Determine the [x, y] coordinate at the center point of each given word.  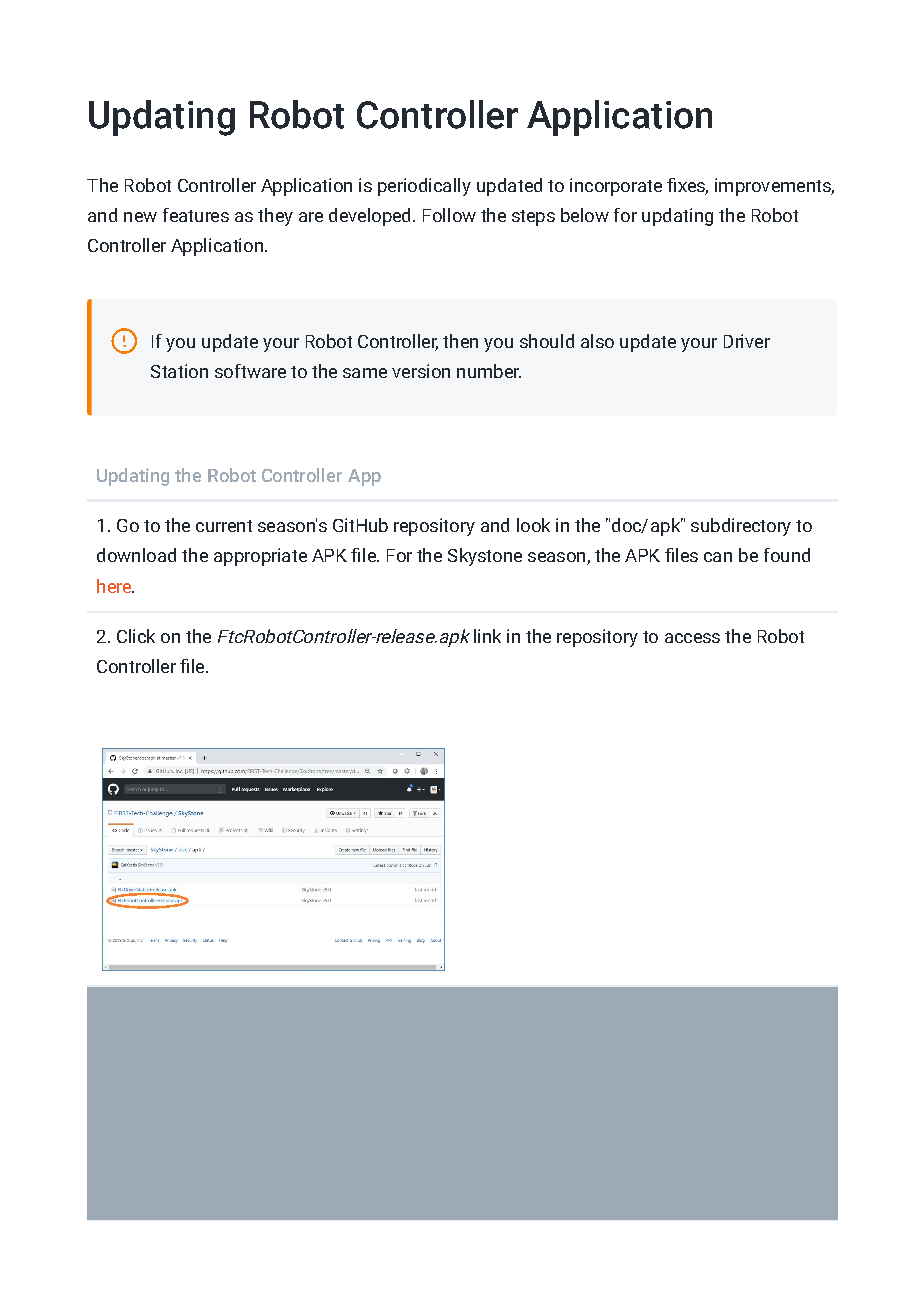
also [597, 341]
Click [136, 636]
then [460, 341]
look [533, 525]
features [196, 215]
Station [179, 371]
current [224, 526]
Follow [449, 215]
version [421, 371]
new [140, 217]
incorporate [616, 187]
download [136, 555]
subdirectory [741, 527]
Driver [747, 341]
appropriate [260, 557]
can [718, 557]
